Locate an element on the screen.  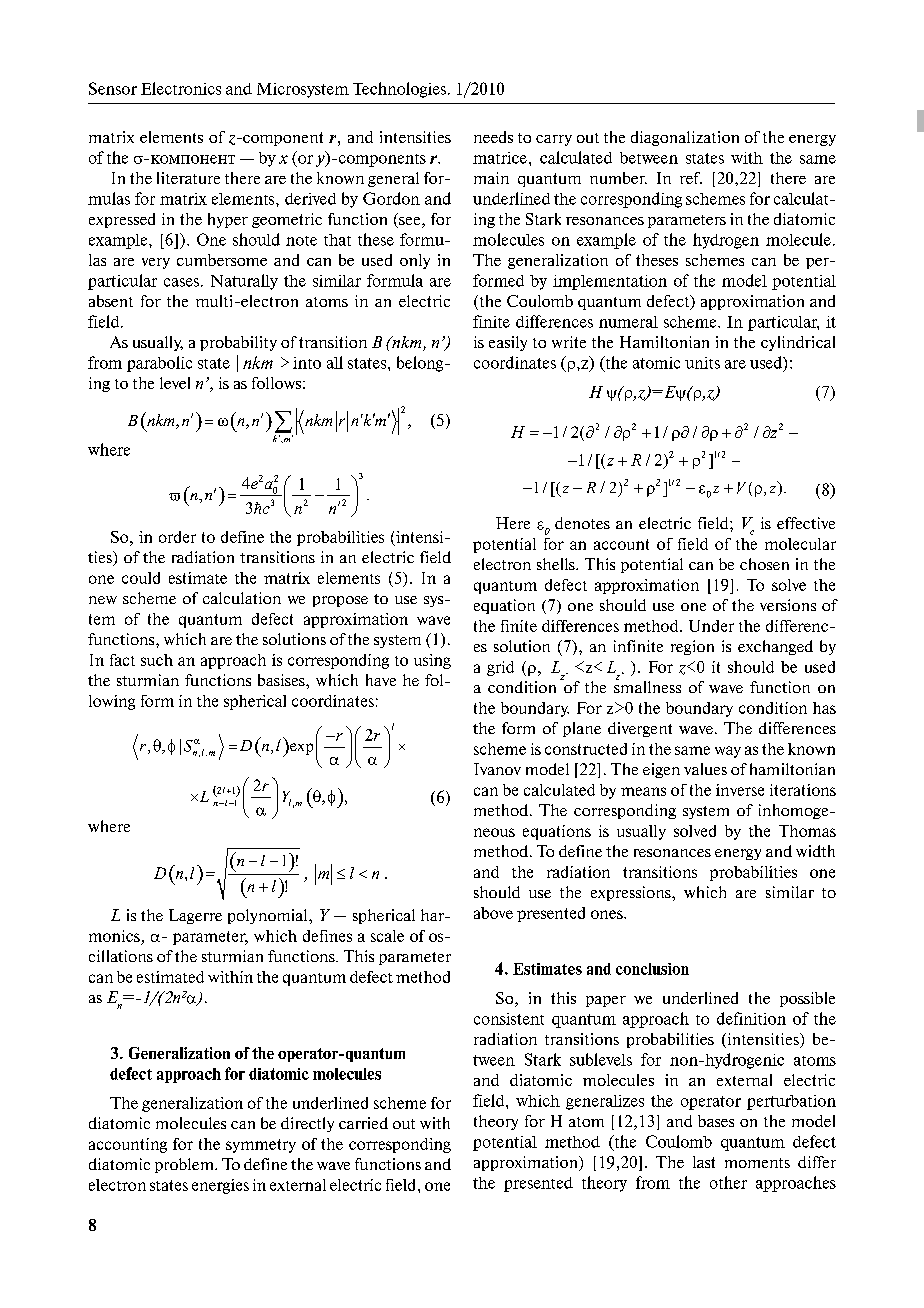
literature is located at coordinates (188, 178).
